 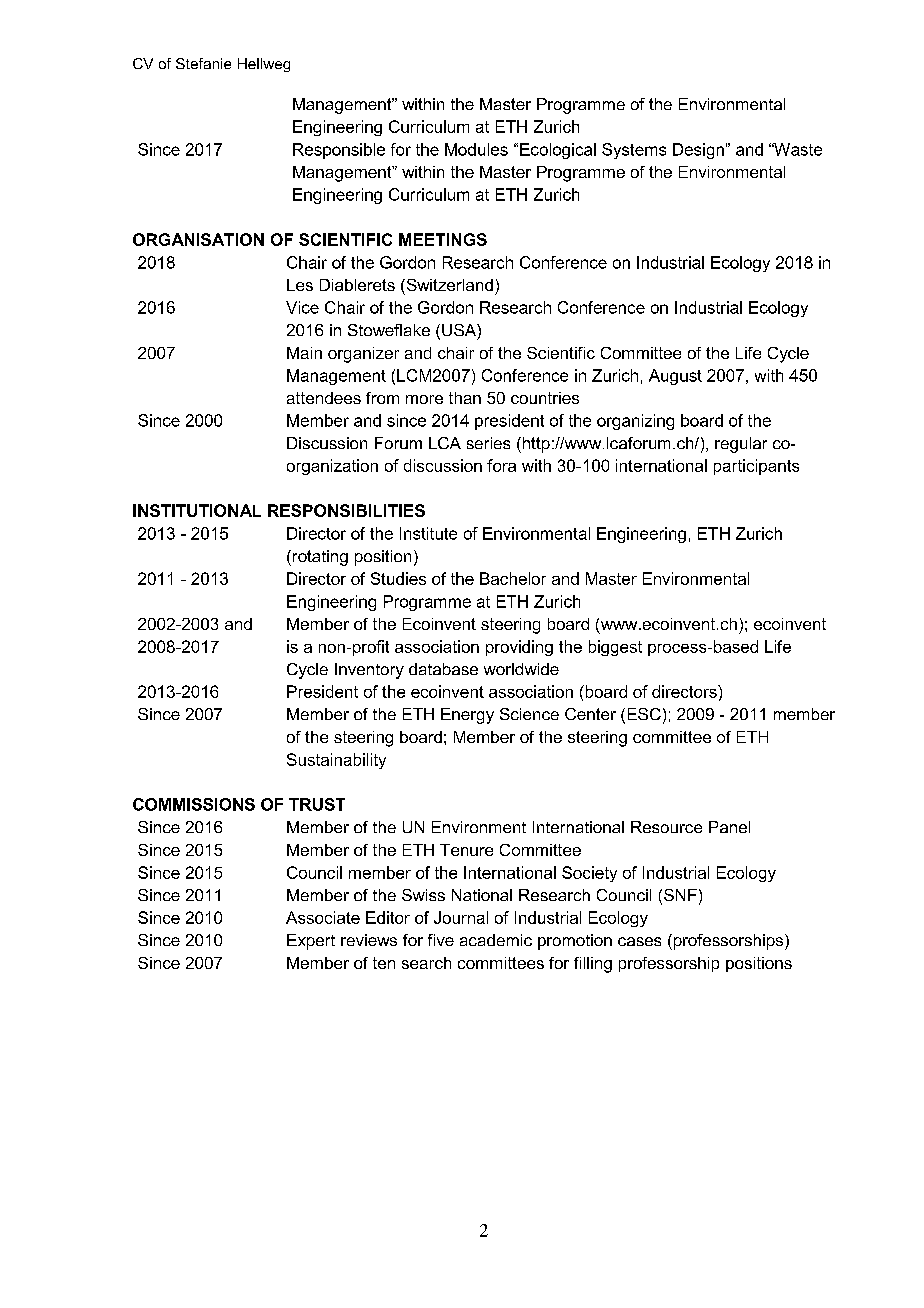 What do you see at coordinates (756, 467) in the document?
I see `participants` at bounding box center [756, 467].
